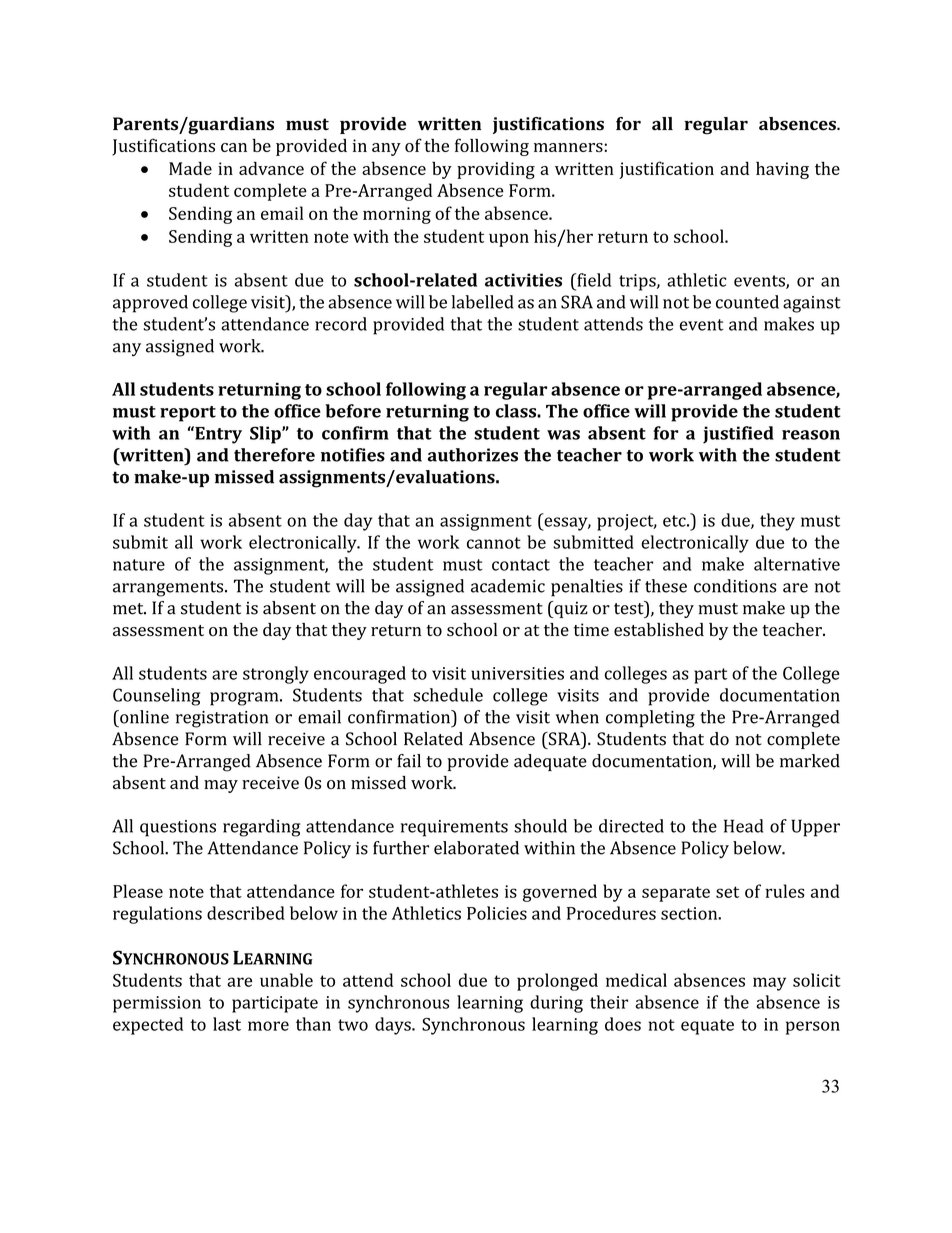  Describe the element at coordinates (227, 1024) in the screenshot. I see `last` at that location.
